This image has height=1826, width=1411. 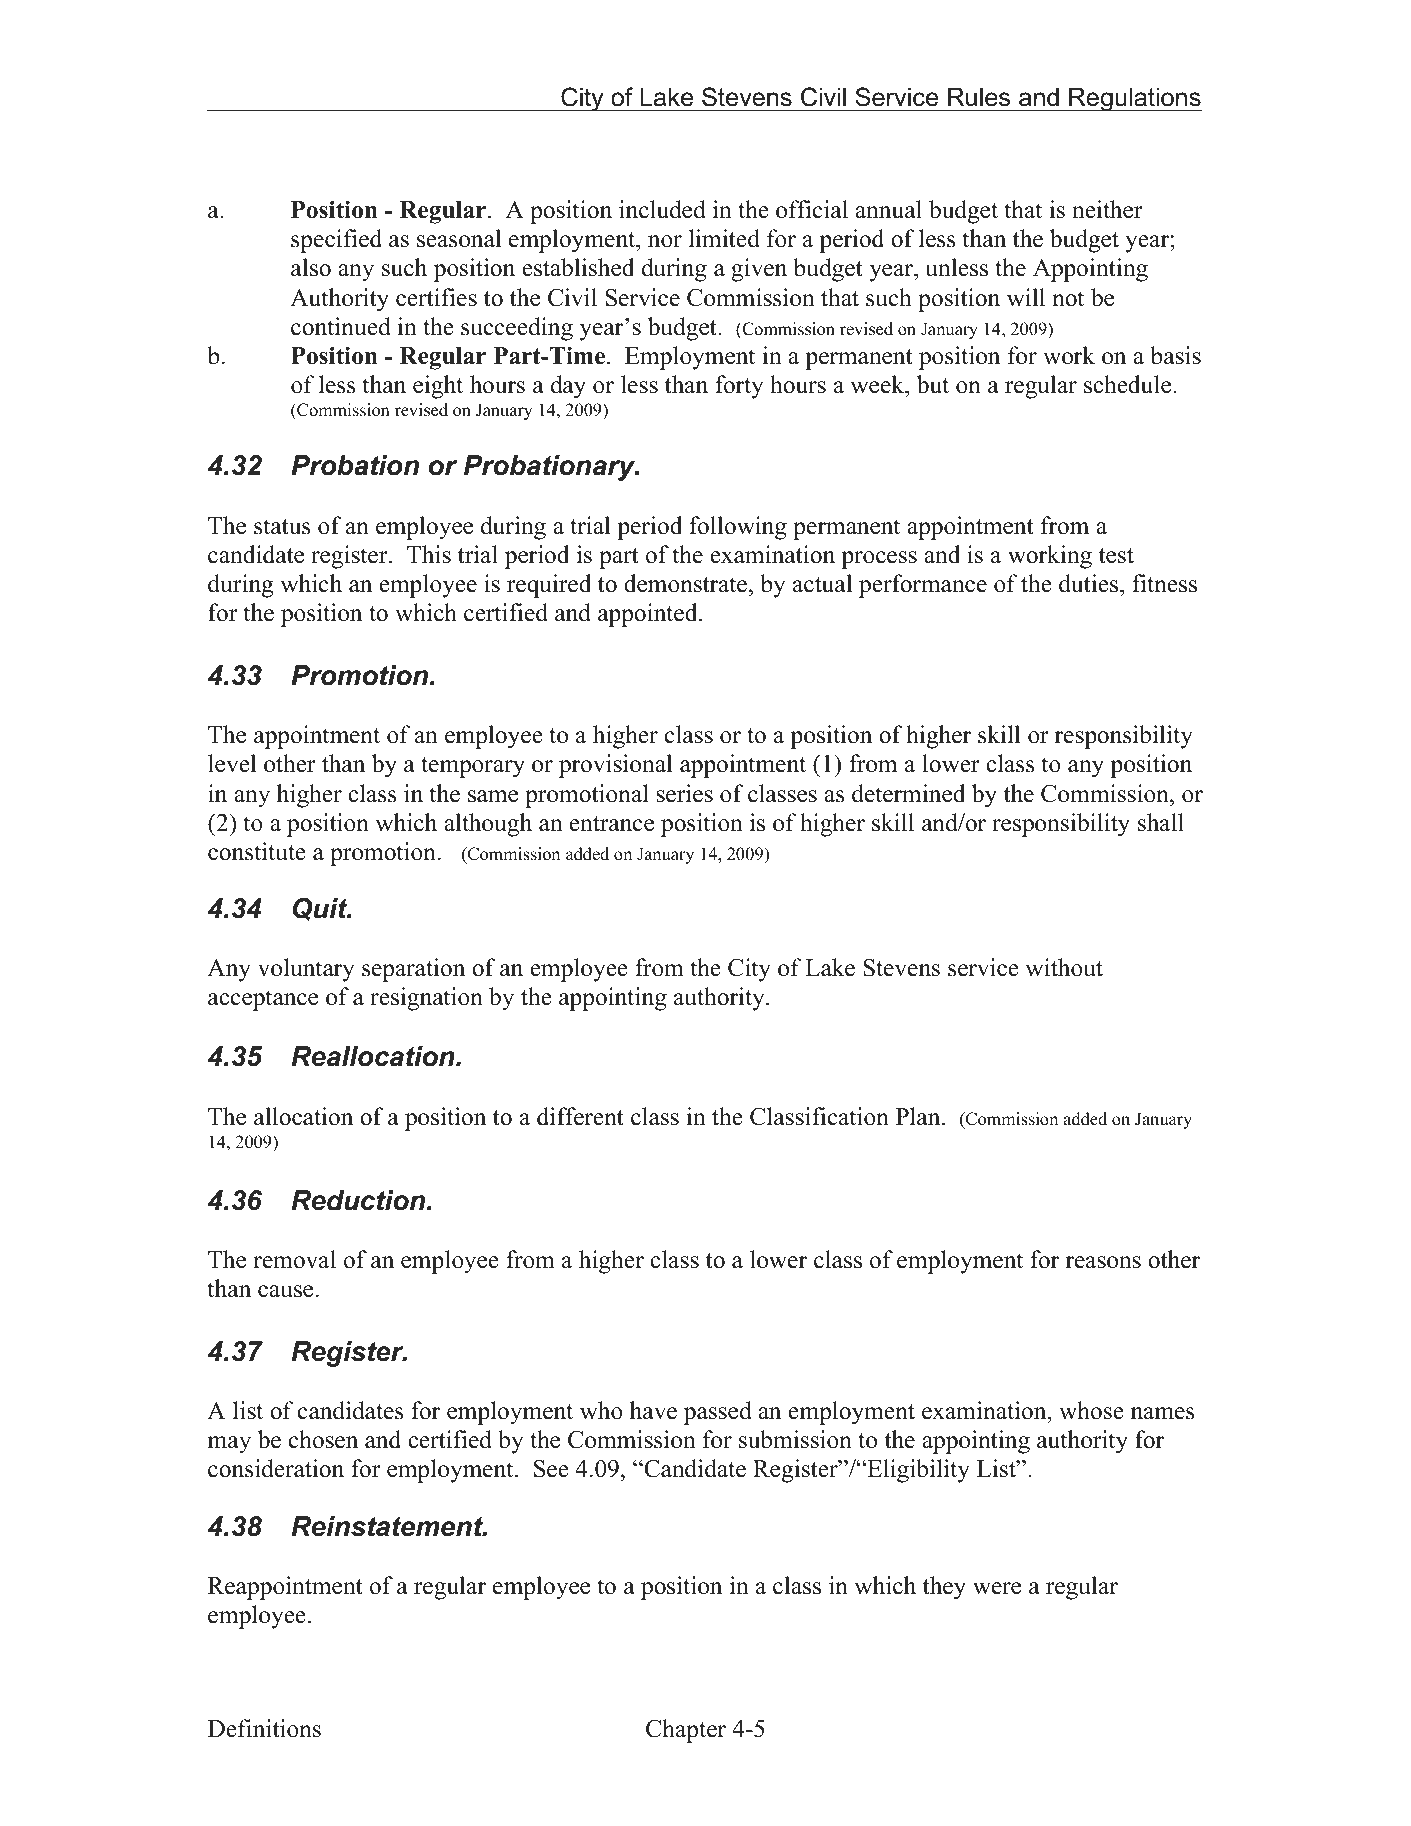 I want to click on Definitions, so click(x=264, y=1728).
